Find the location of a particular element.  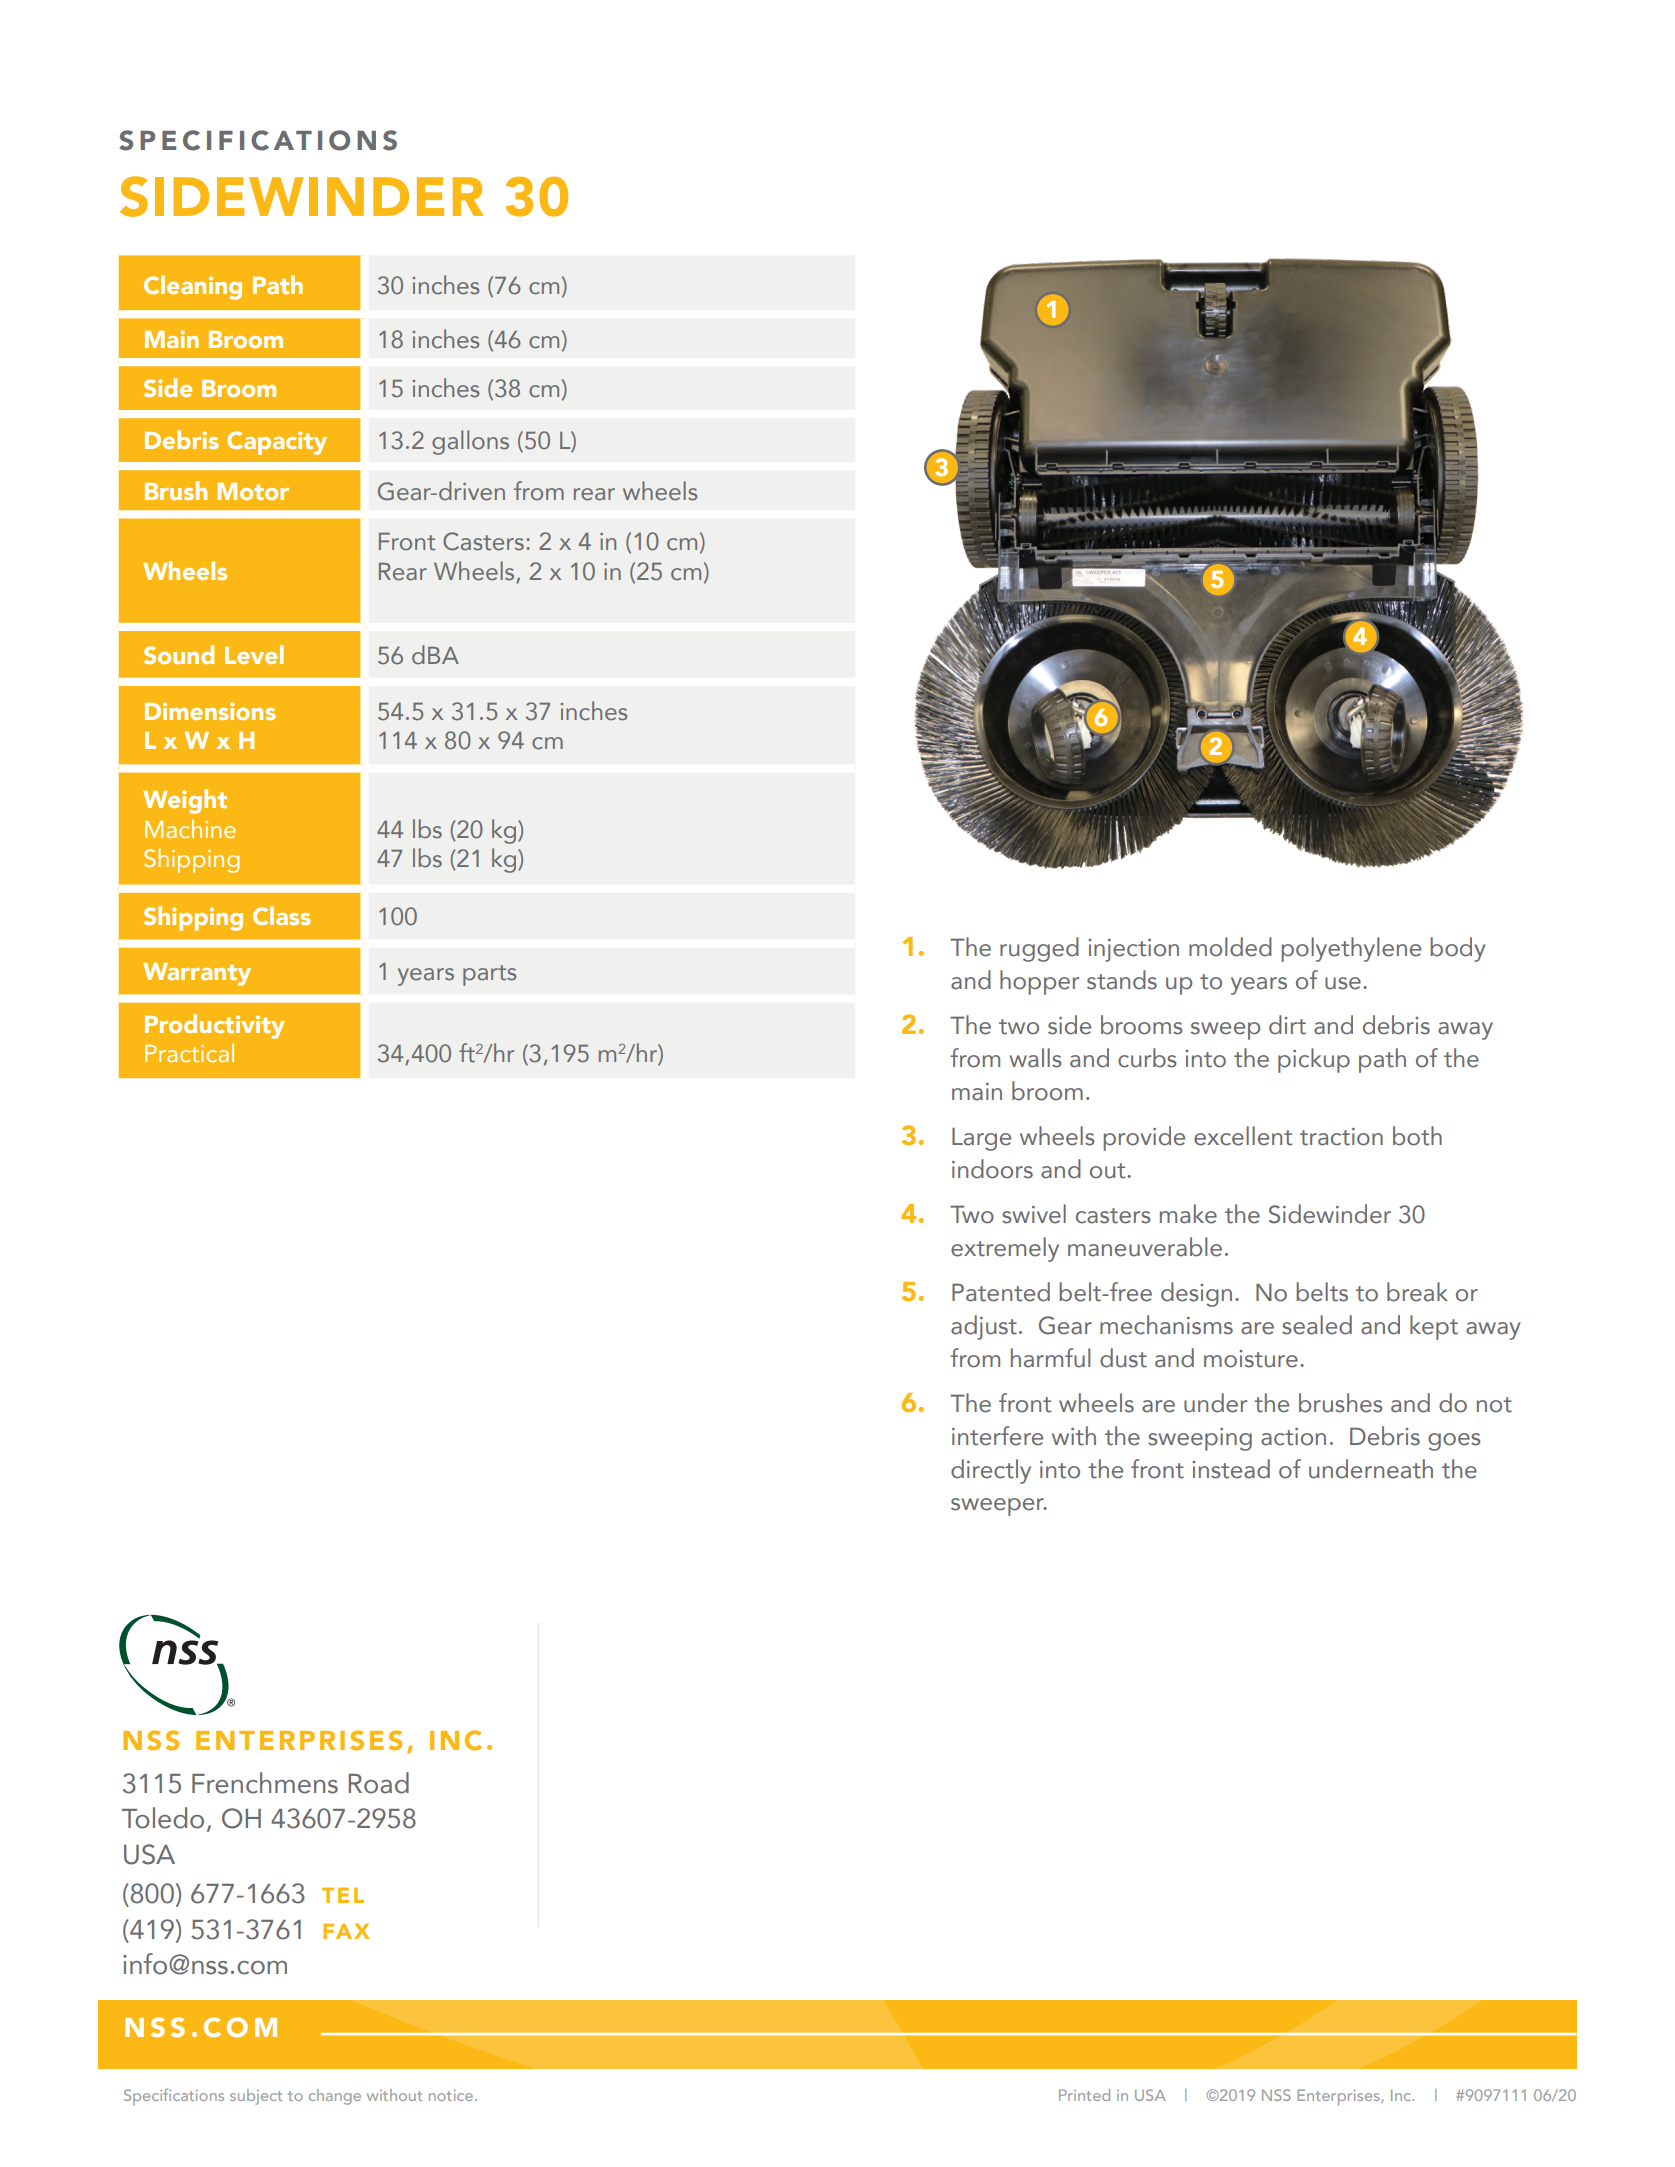

gallons is located at coordinates (470, 442).
